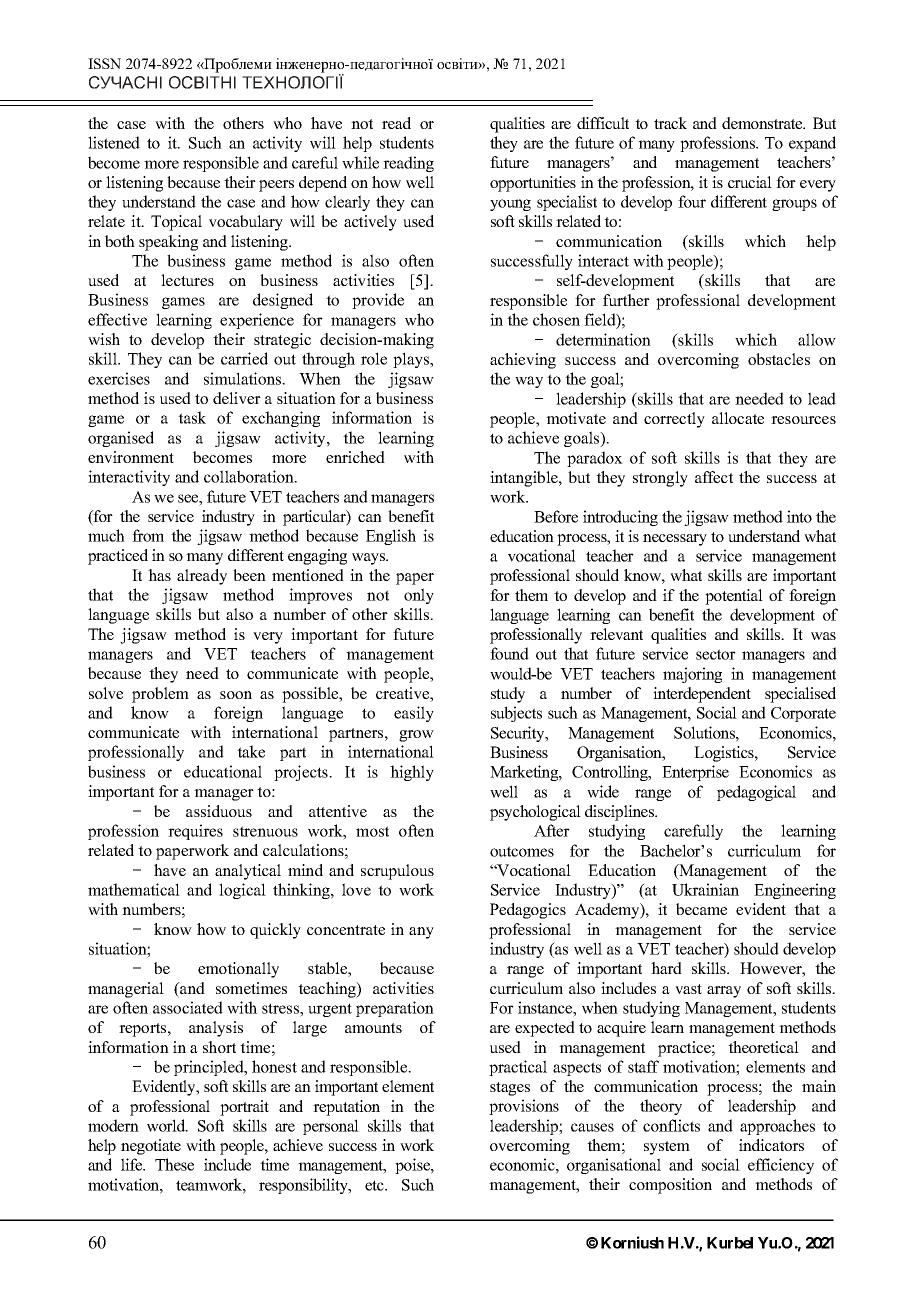 This screenshot has width=924, height=1308. What do you see at coordinates (738, 418) in the screenshot?
I see `allocate` at bounding box center [738, 418].
